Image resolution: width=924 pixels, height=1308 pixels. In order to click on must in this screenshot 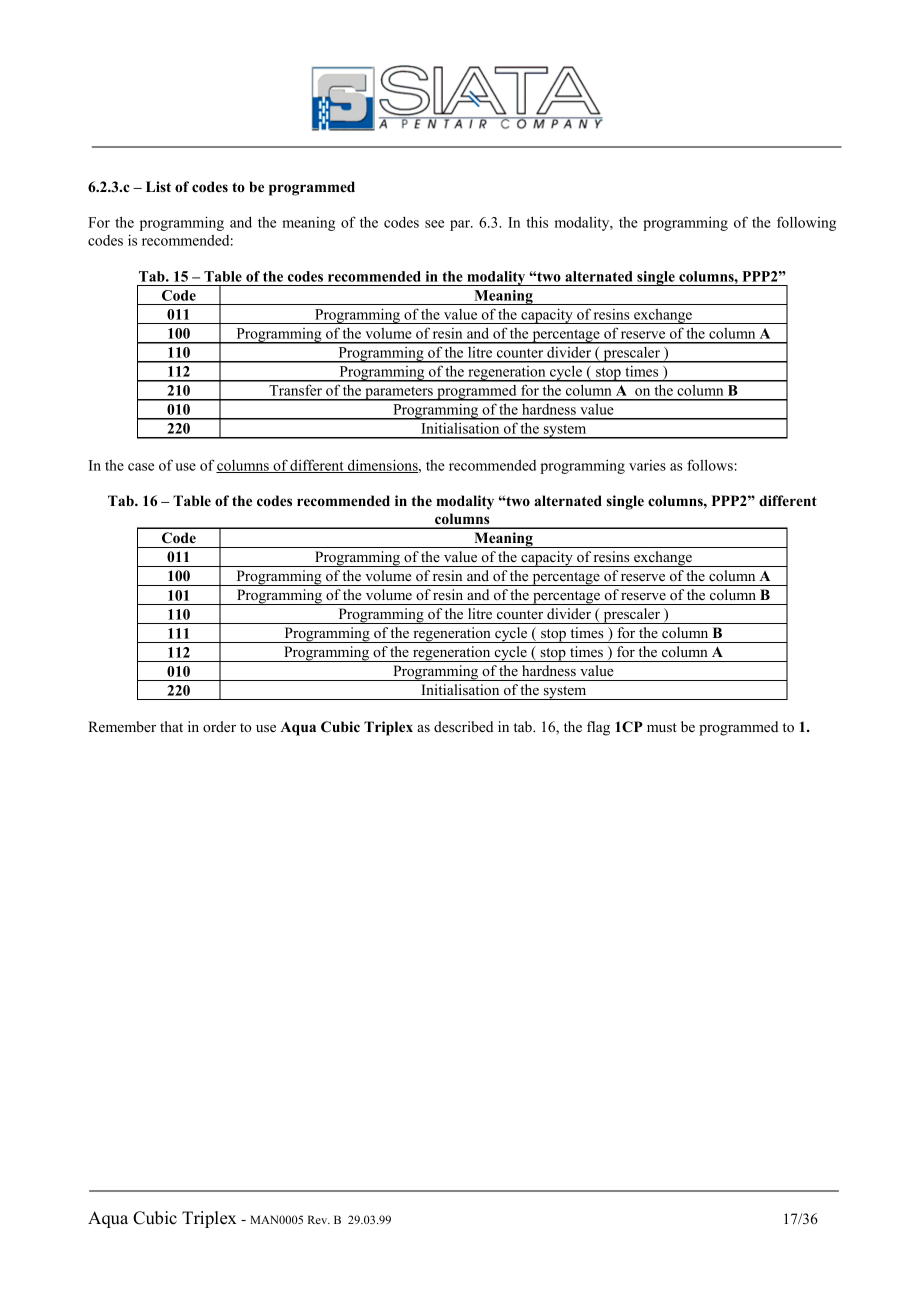, I will do `click(662, 727)`.
